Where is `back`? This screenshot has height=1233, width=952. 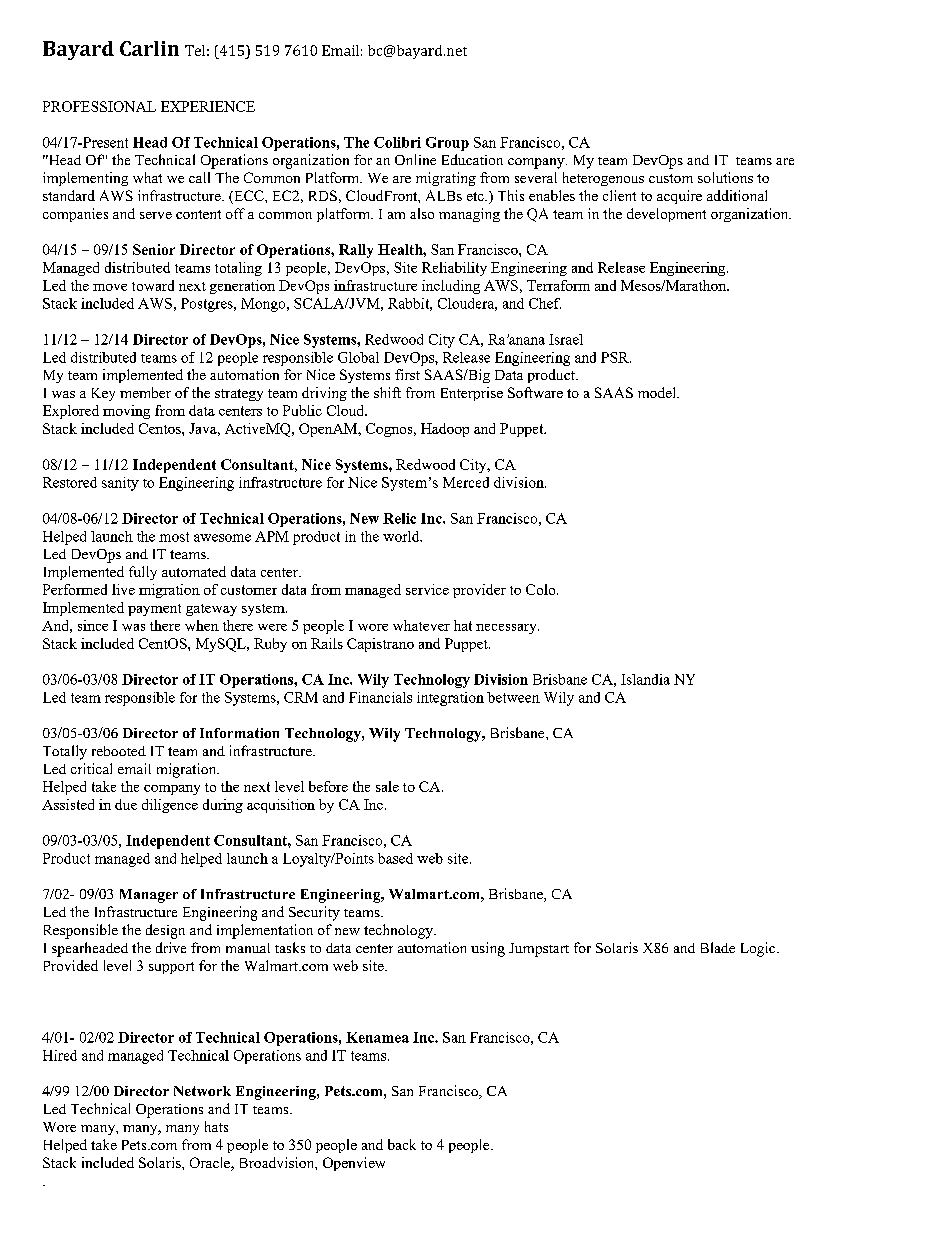 back is located at coordinates (402, 1144).
